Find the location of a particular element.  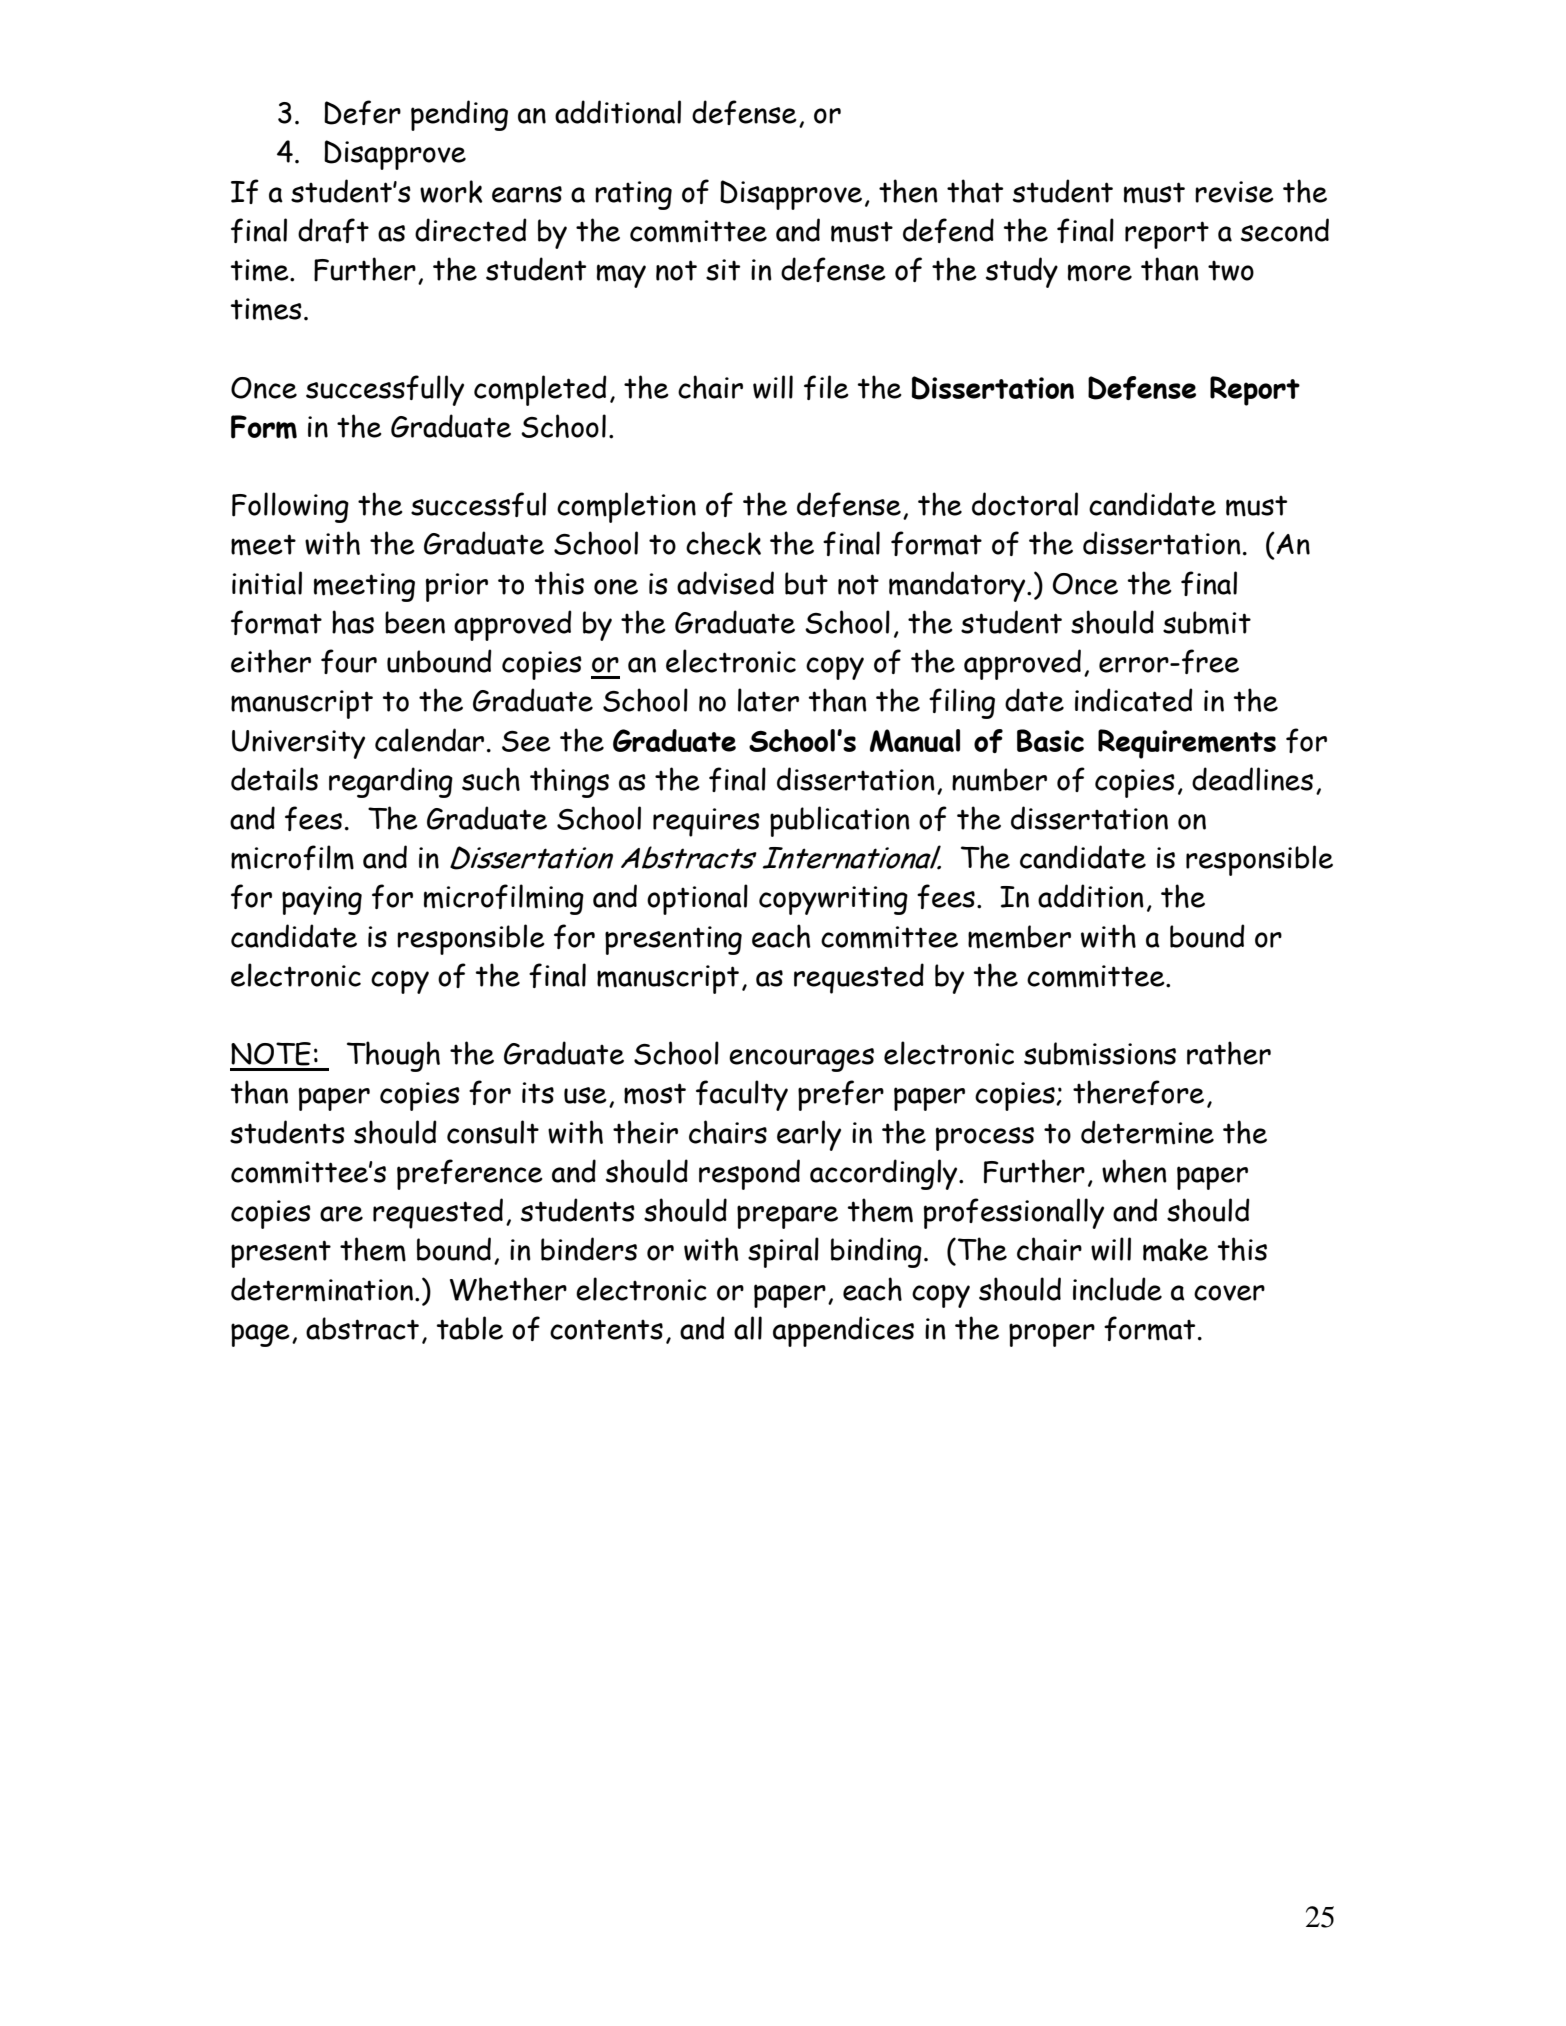

Following is located at coordinates (290, 507).
